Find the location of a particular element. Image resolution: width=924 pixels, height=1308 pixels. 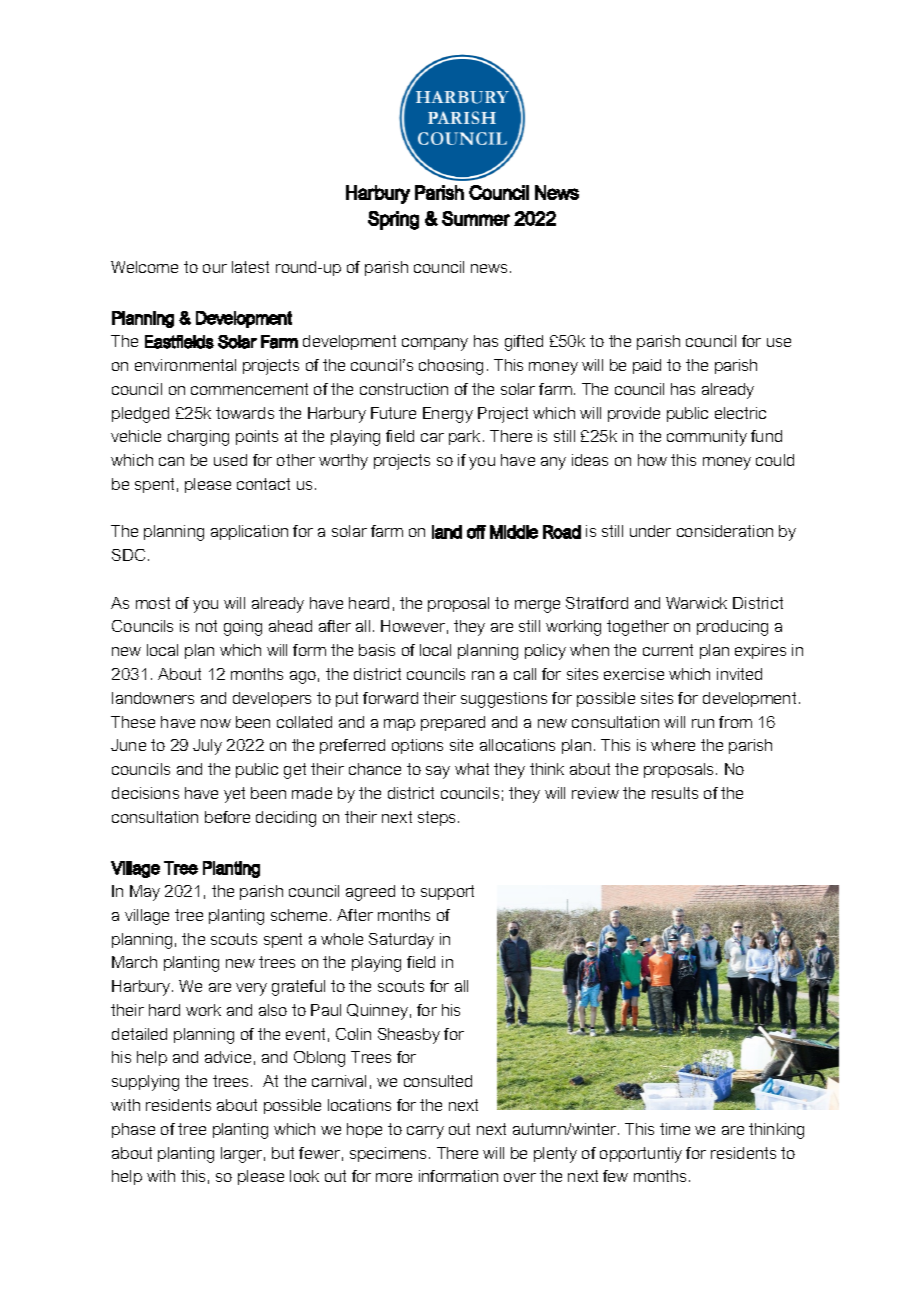

now is located at coordinates (216, 723).
